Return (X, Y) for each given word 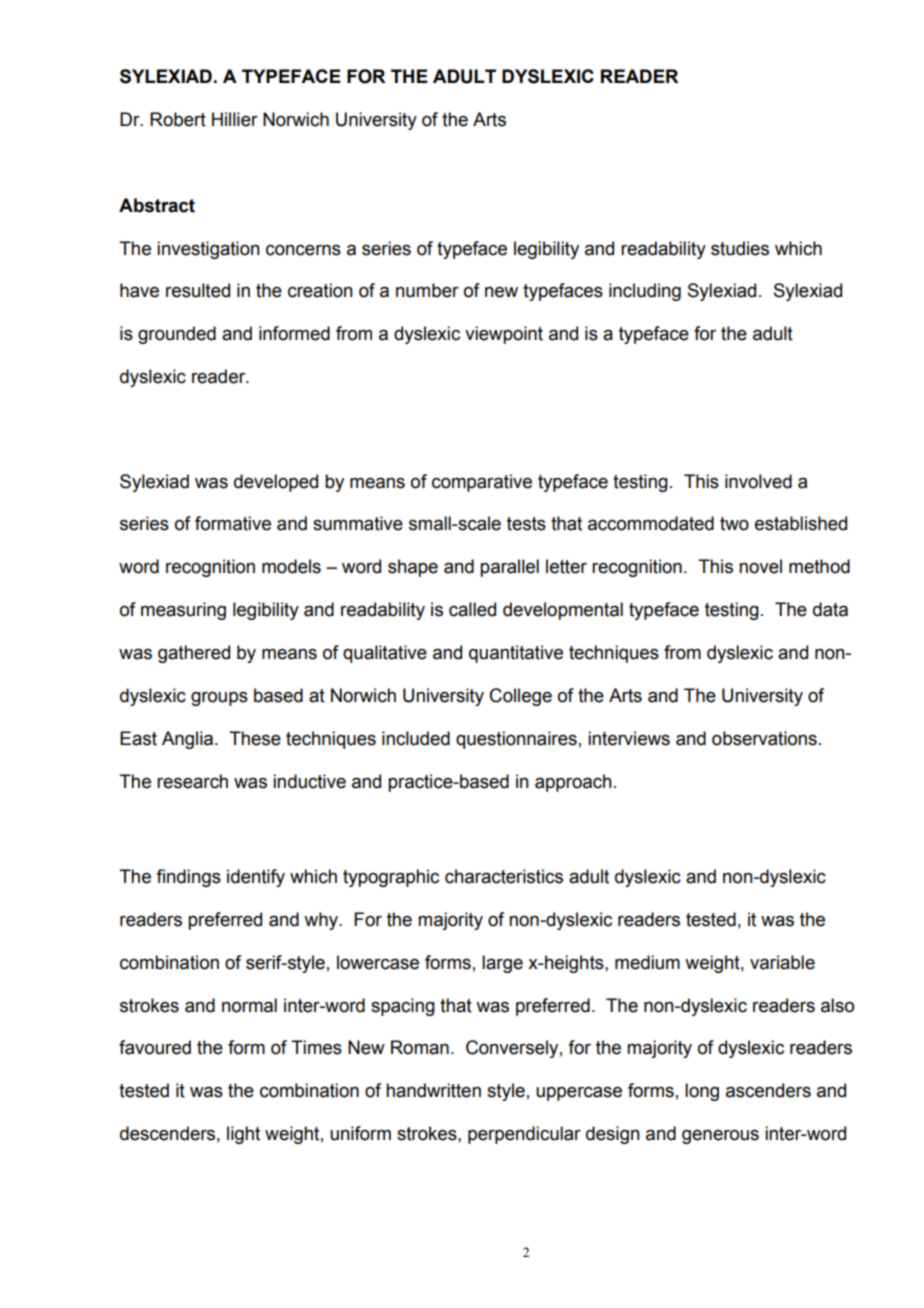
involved (758, 481)
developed (276, 483)
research (192, 781)
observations (764, 738)
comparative (482, 483)
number (427, 290)
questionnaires (516, 740)
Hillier (235, 119)
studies (740, 248)
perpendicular (524, 1135)
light (243, 1135)
